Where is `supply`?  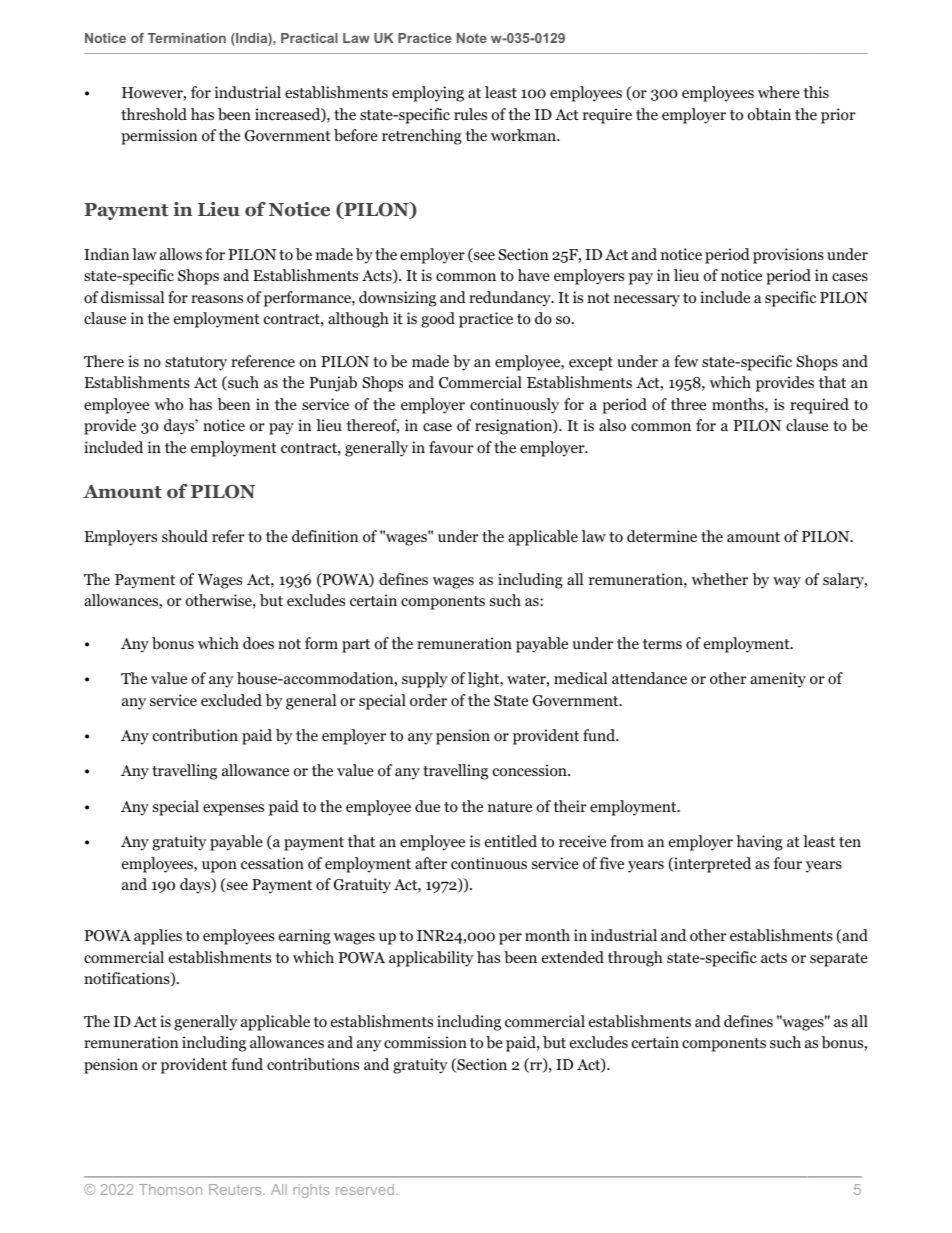
supply is located at coordinates (425, 680).
